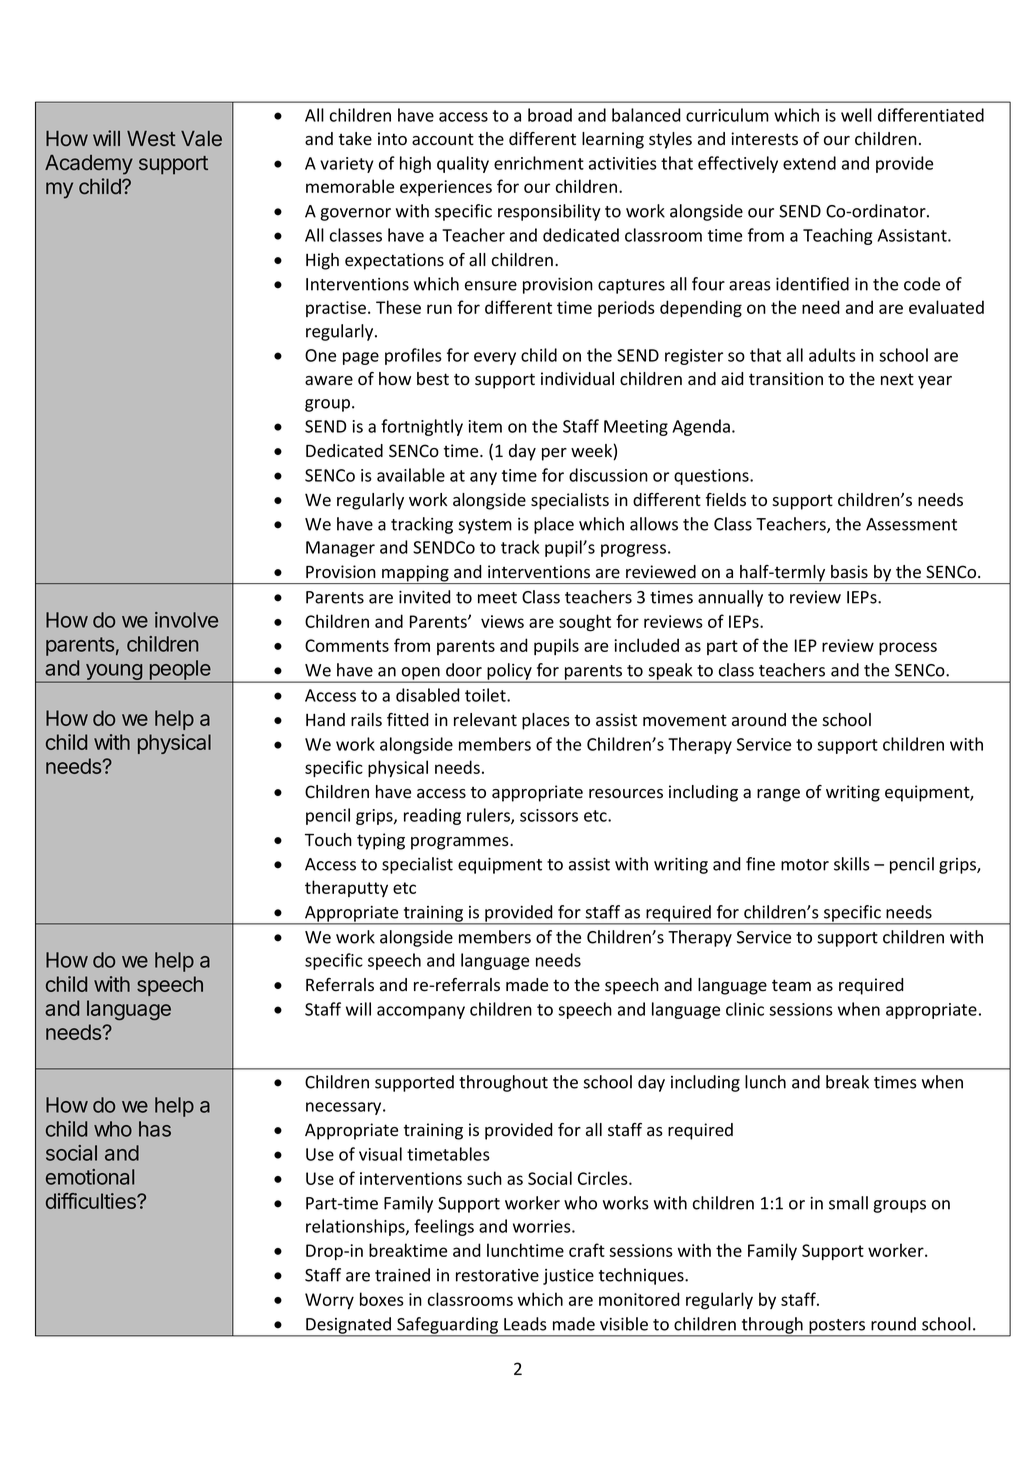 The image size is (1036, 1465). I want to click on extend, so click(809, 163).
